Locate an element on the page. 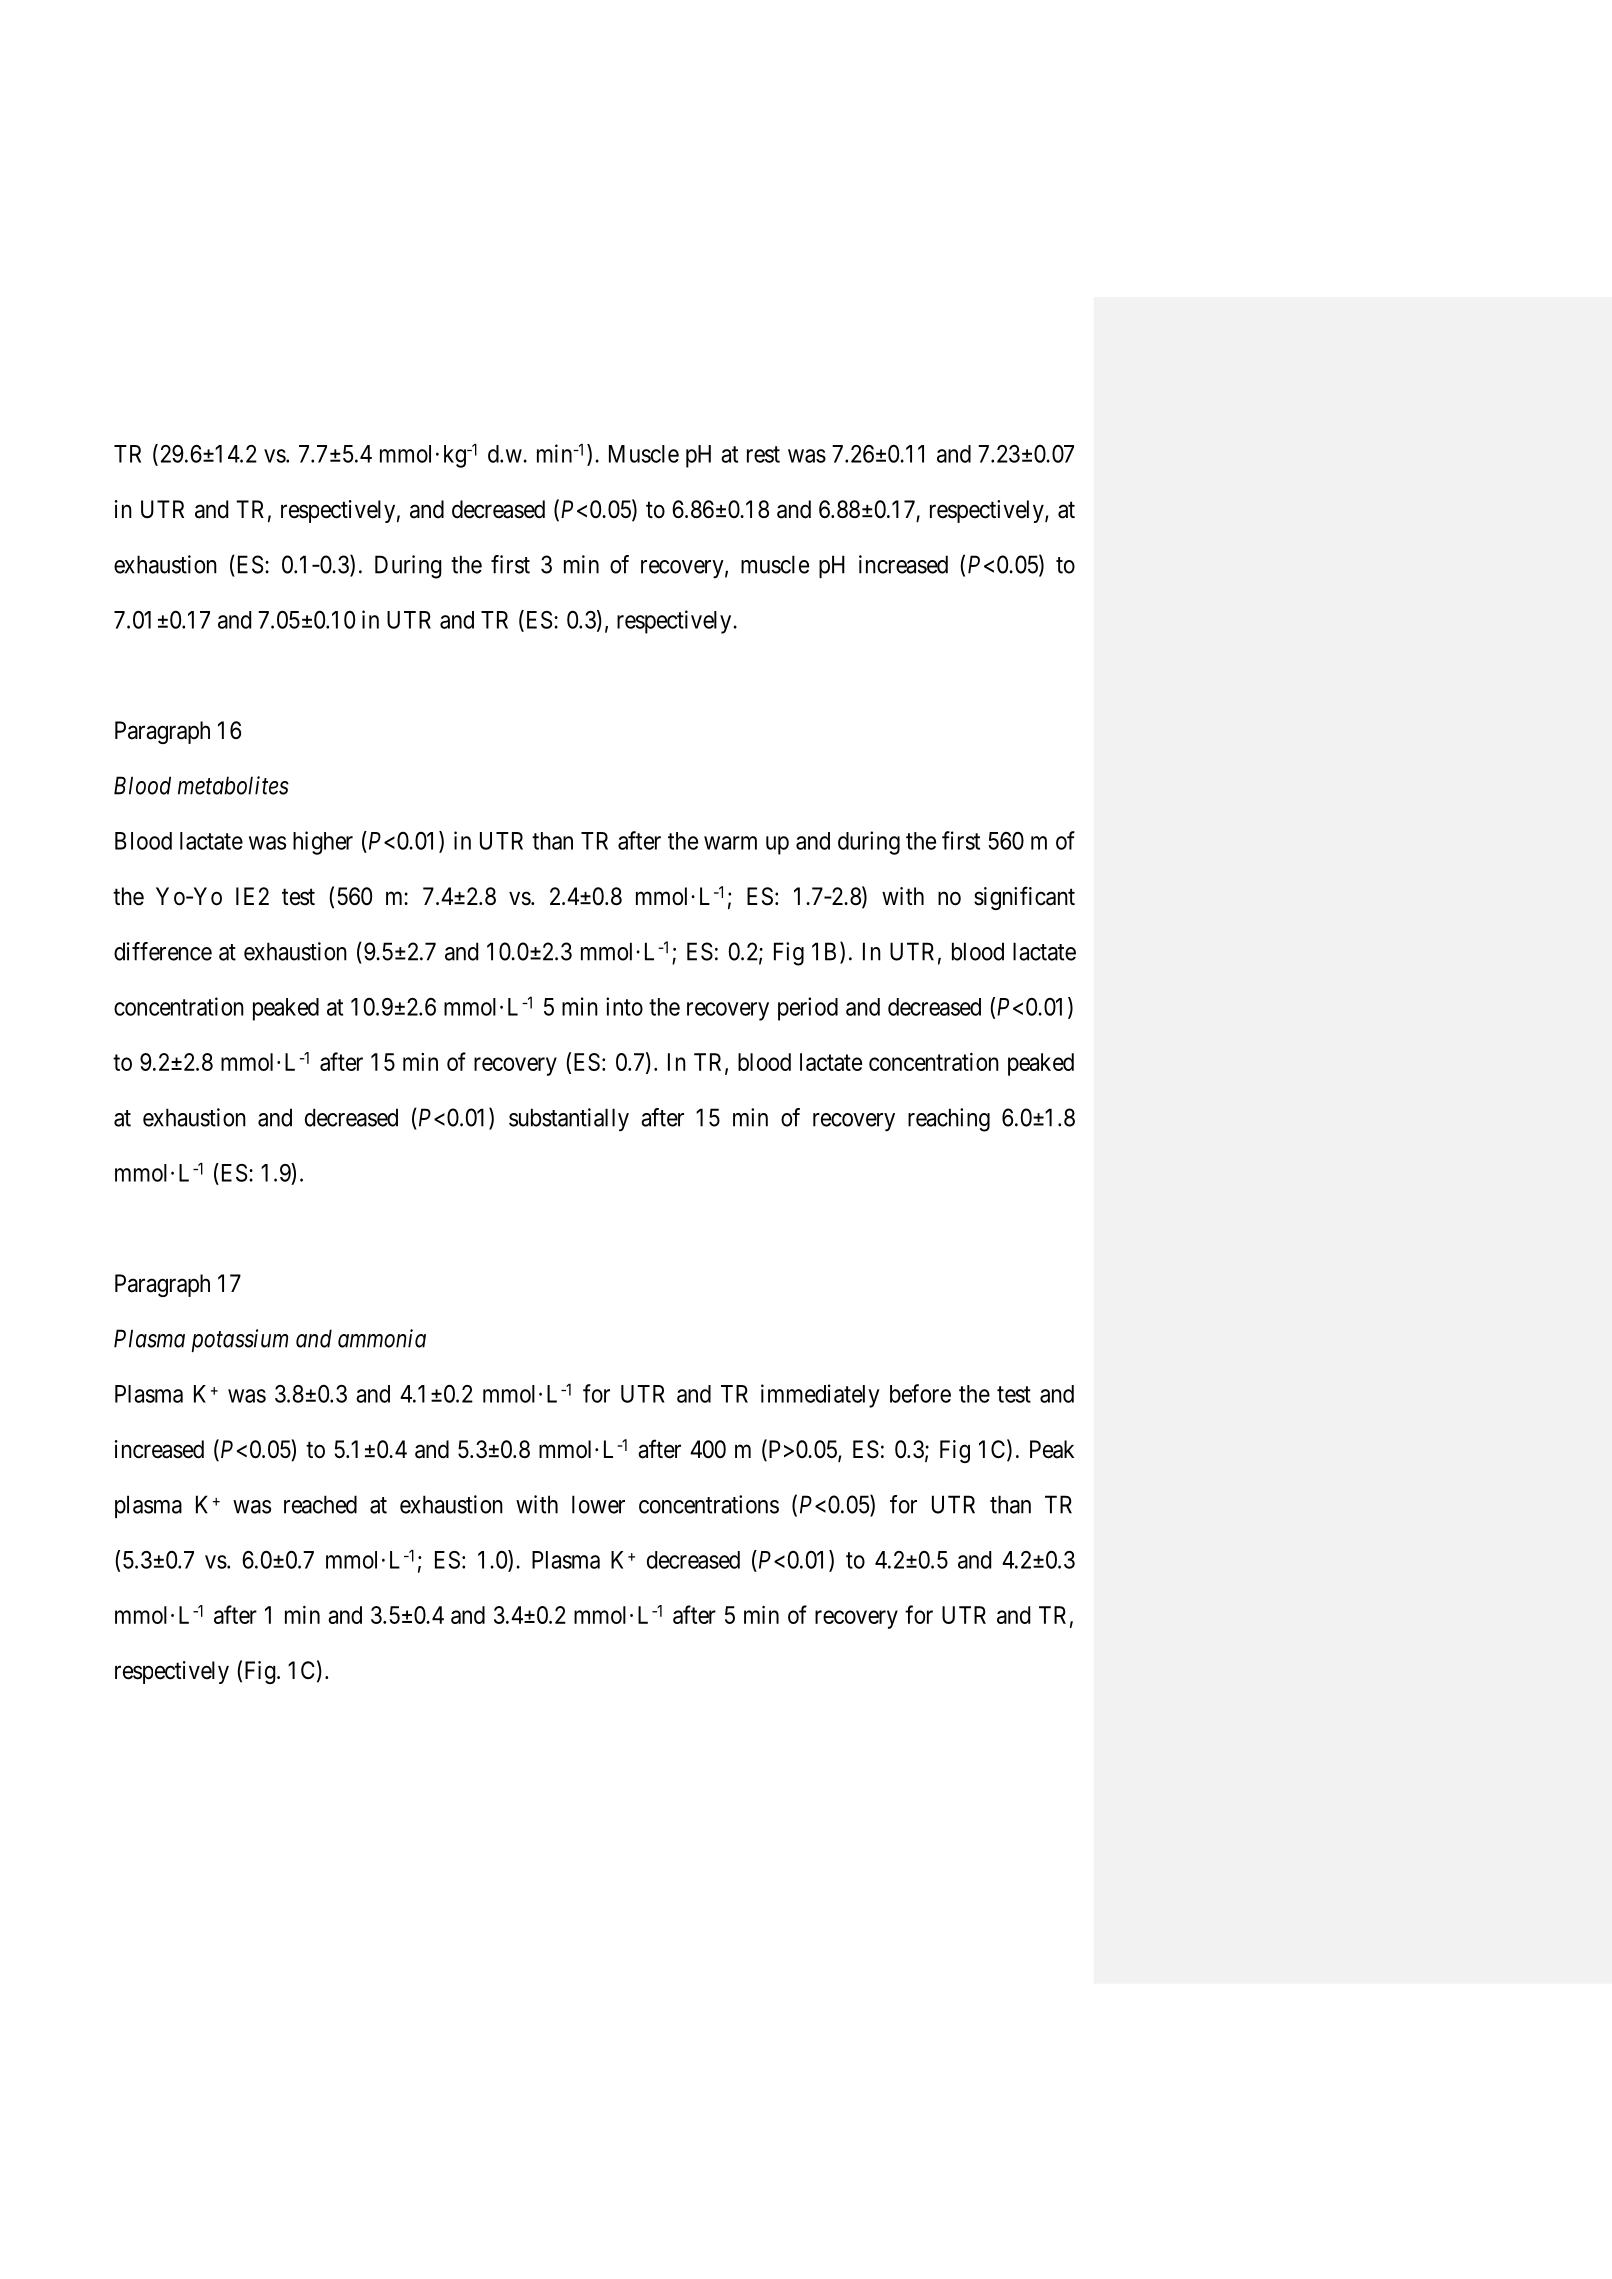 The image size is (1612, 2279). significant is located at coordinates (1024, 898).
